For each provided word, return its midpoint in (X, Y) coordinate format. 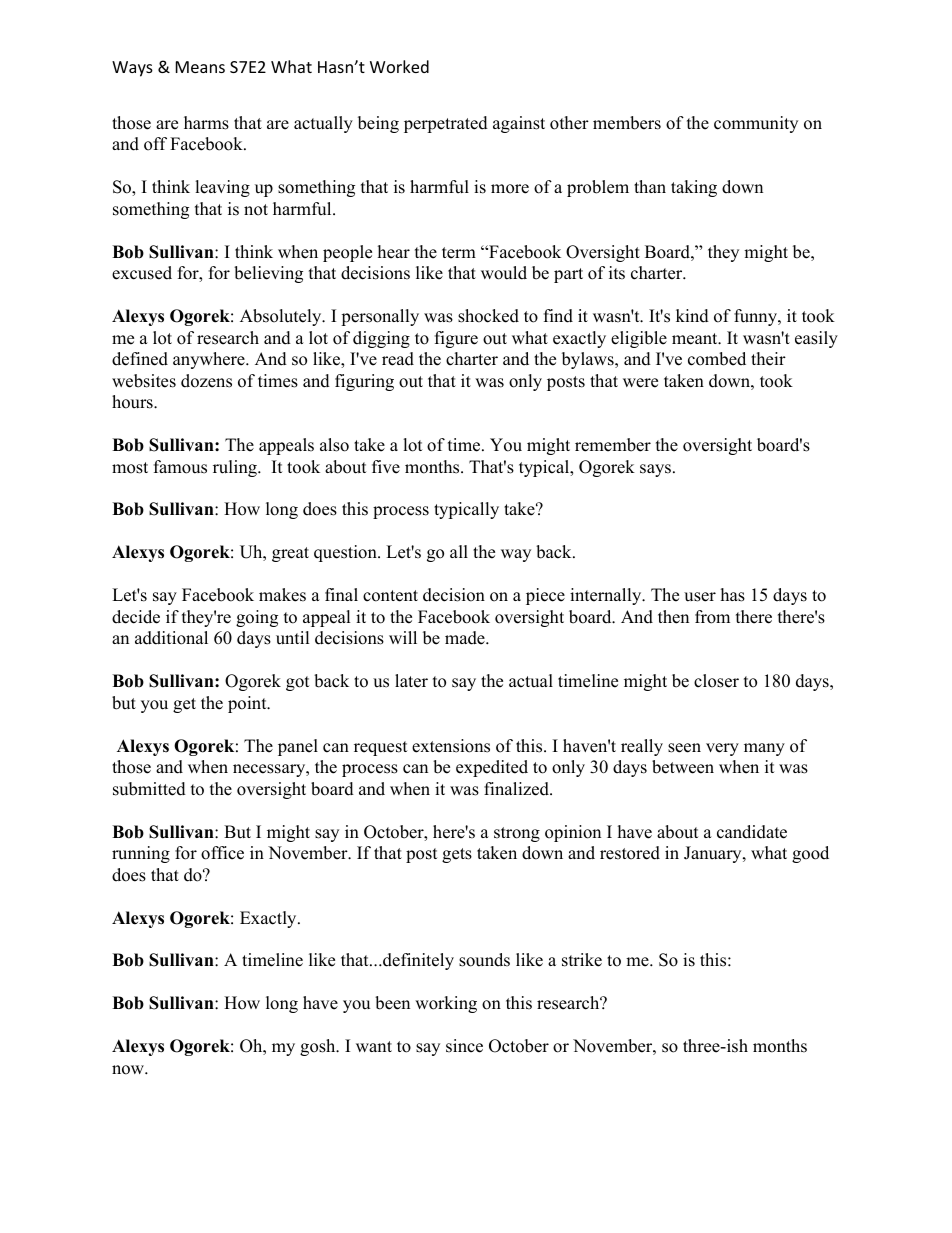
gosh (319, 1047)
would (504, 273)
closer (716, 681)
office (222, 853)
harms (206, 123)
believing (268, 274)
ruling (236, 468)
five (386, 467)
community (756, 124)
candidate (752, 832)
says (655, 470)
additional (171, 638)
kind (692, 316)
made (466, 638)
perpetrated (446, 124)
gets (457, 855)
